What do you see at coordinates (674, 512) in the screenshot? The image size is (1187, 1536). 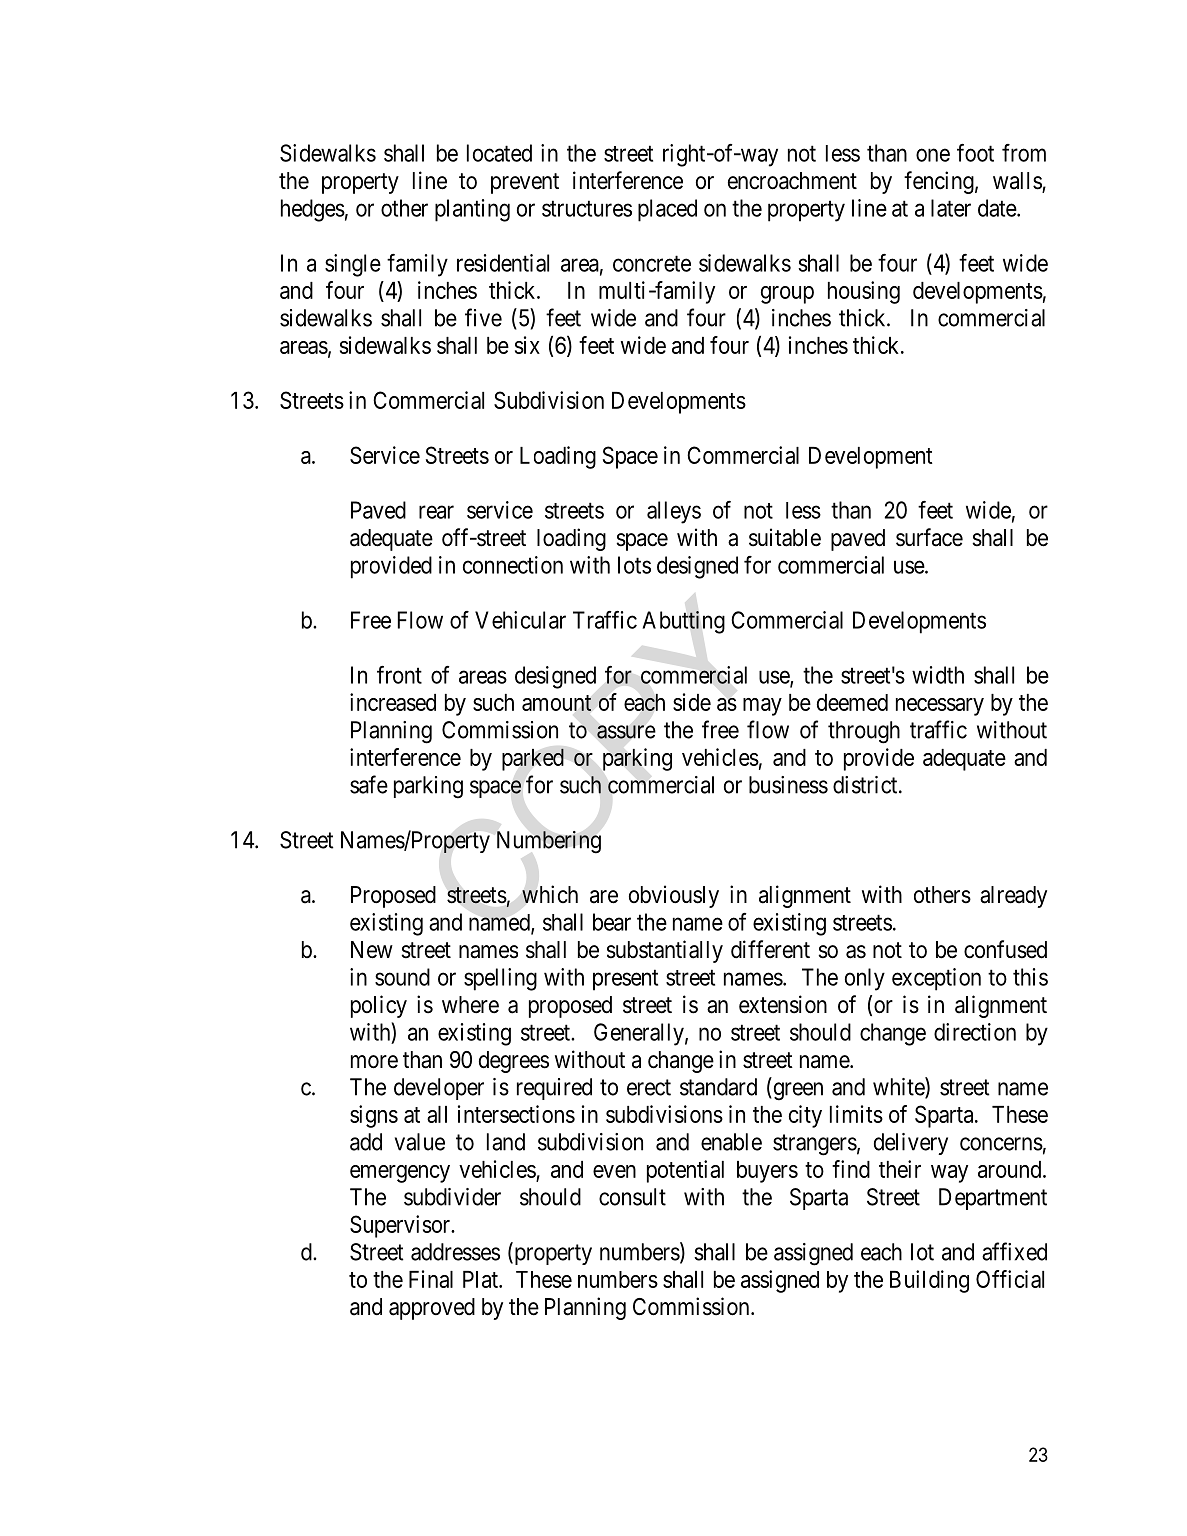 I see `alleys` at bounding box center [674, 512].
